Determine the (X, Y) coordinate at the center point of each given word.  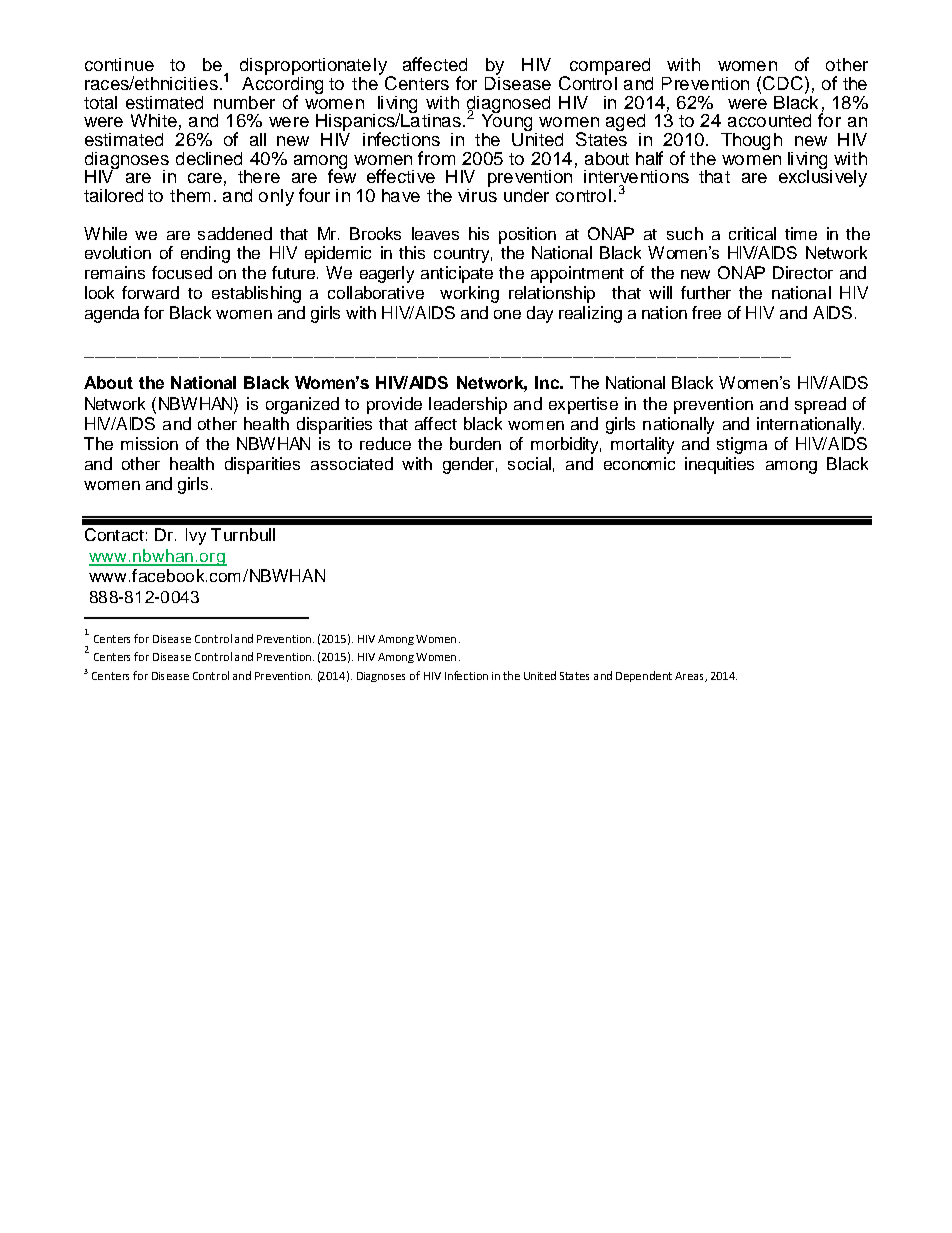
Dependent (644, 676)
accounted (769, 120)
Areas (690, 677)
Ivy (196, 536)
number (244, 102)
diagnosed (508, 105)
